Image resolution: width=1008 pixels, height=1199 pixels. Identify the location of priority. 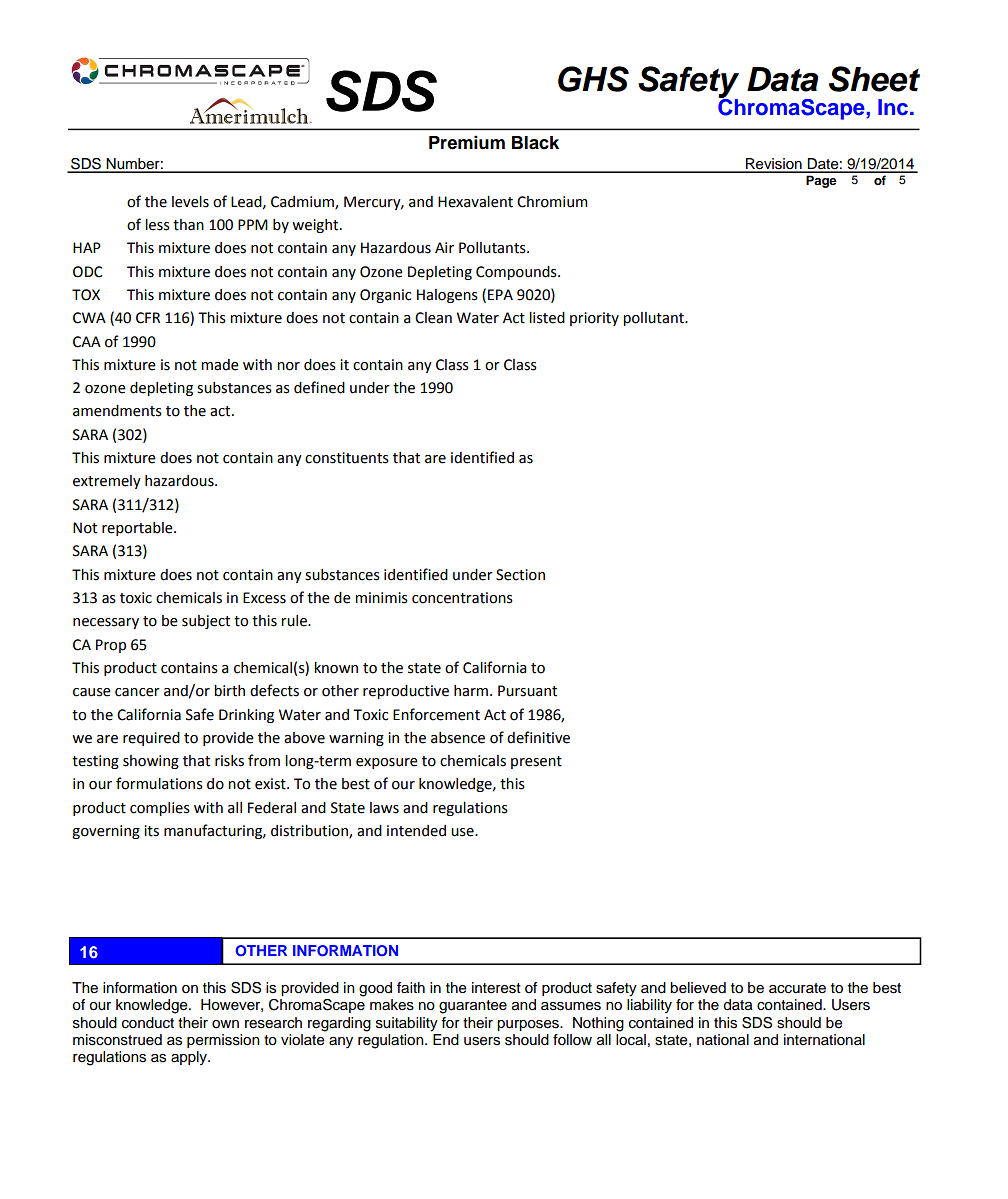
(594, 319).
